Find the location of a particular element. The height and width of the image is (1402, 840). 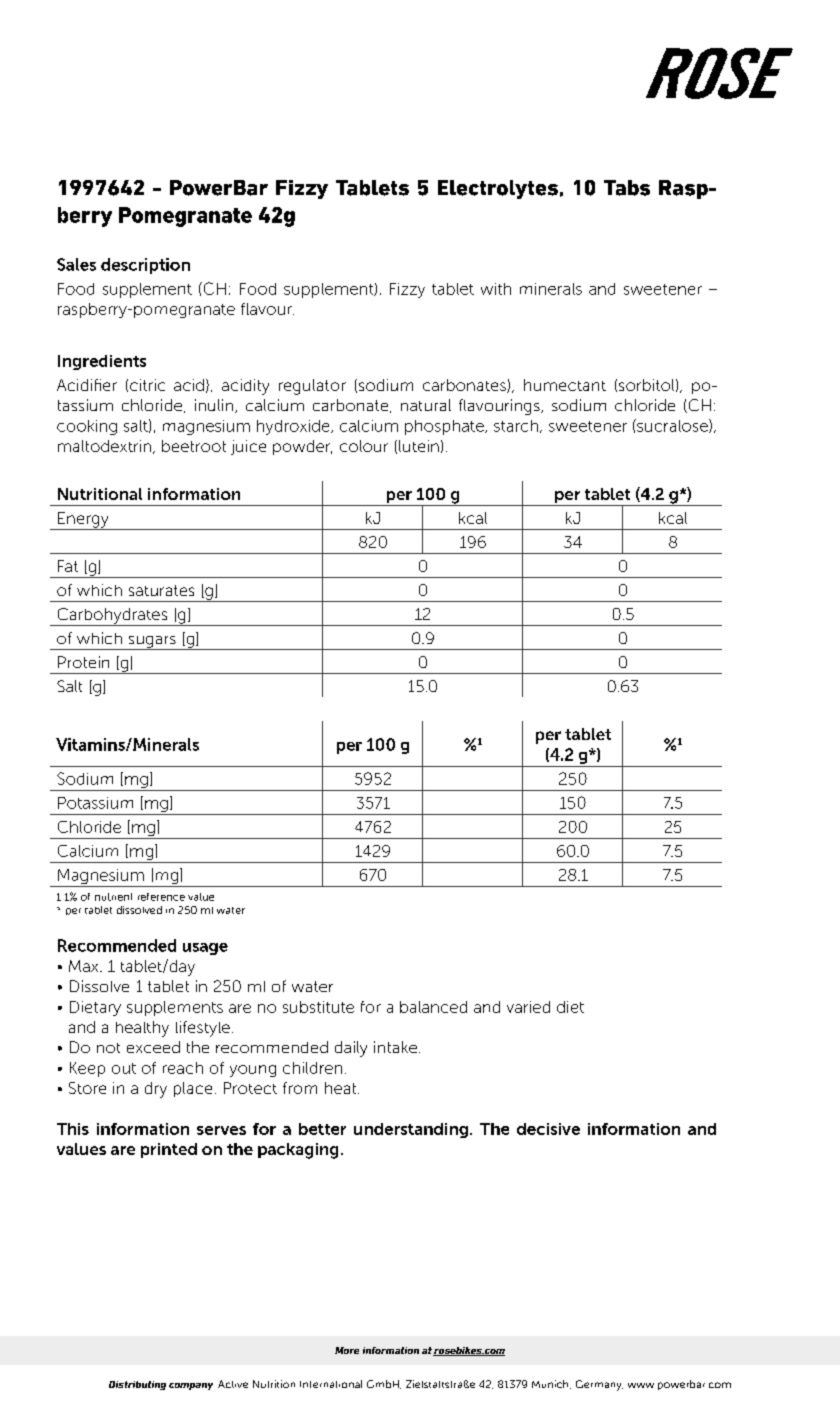

substitute is located at coordinates (318, 1007).
